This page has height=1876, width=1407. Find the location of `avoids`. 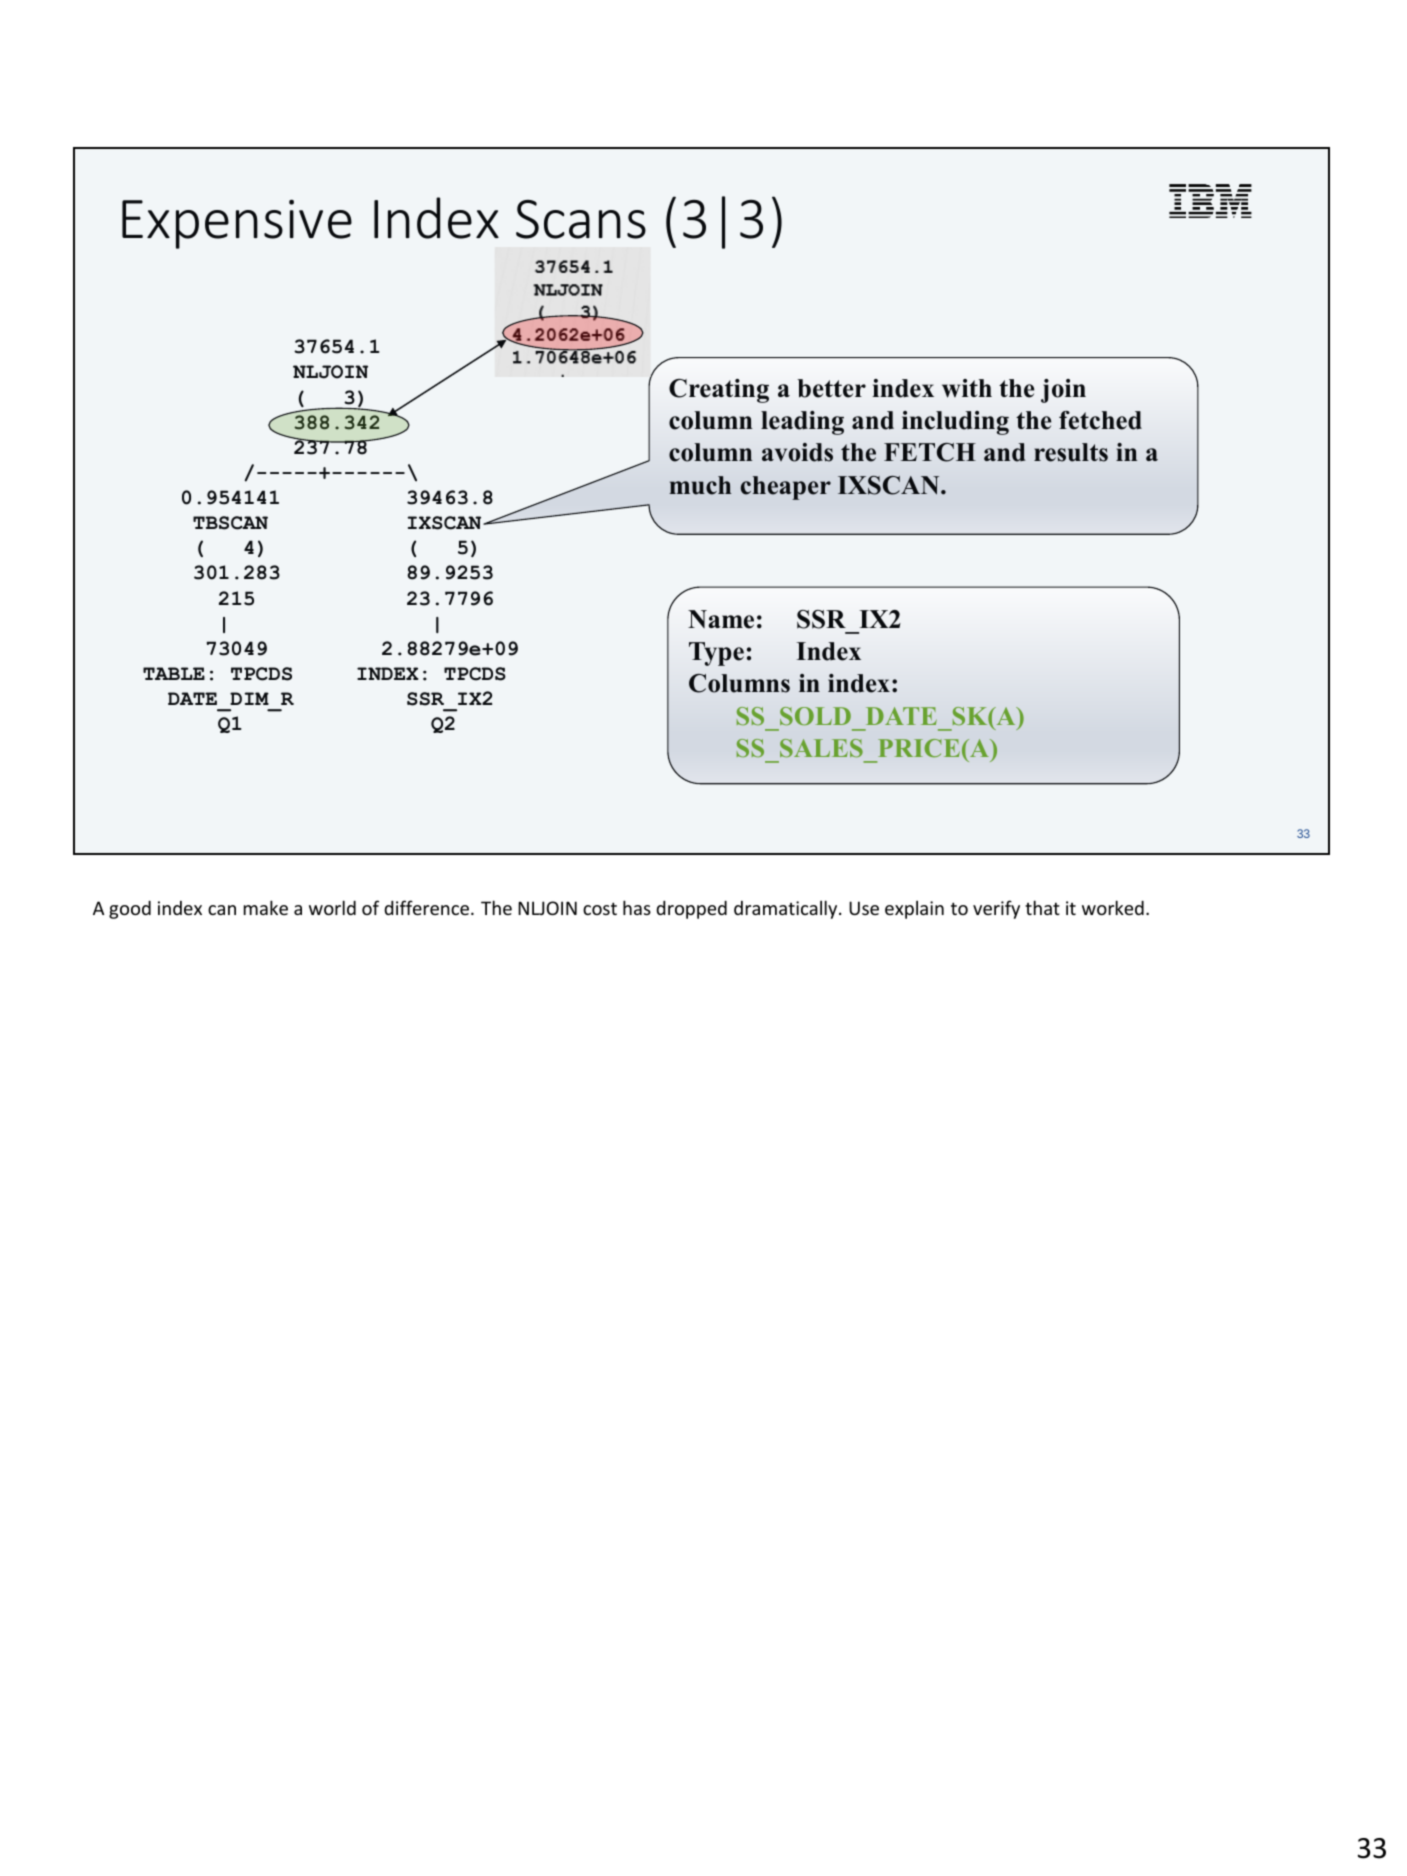

avoids is located at coordinates (797, 452).
